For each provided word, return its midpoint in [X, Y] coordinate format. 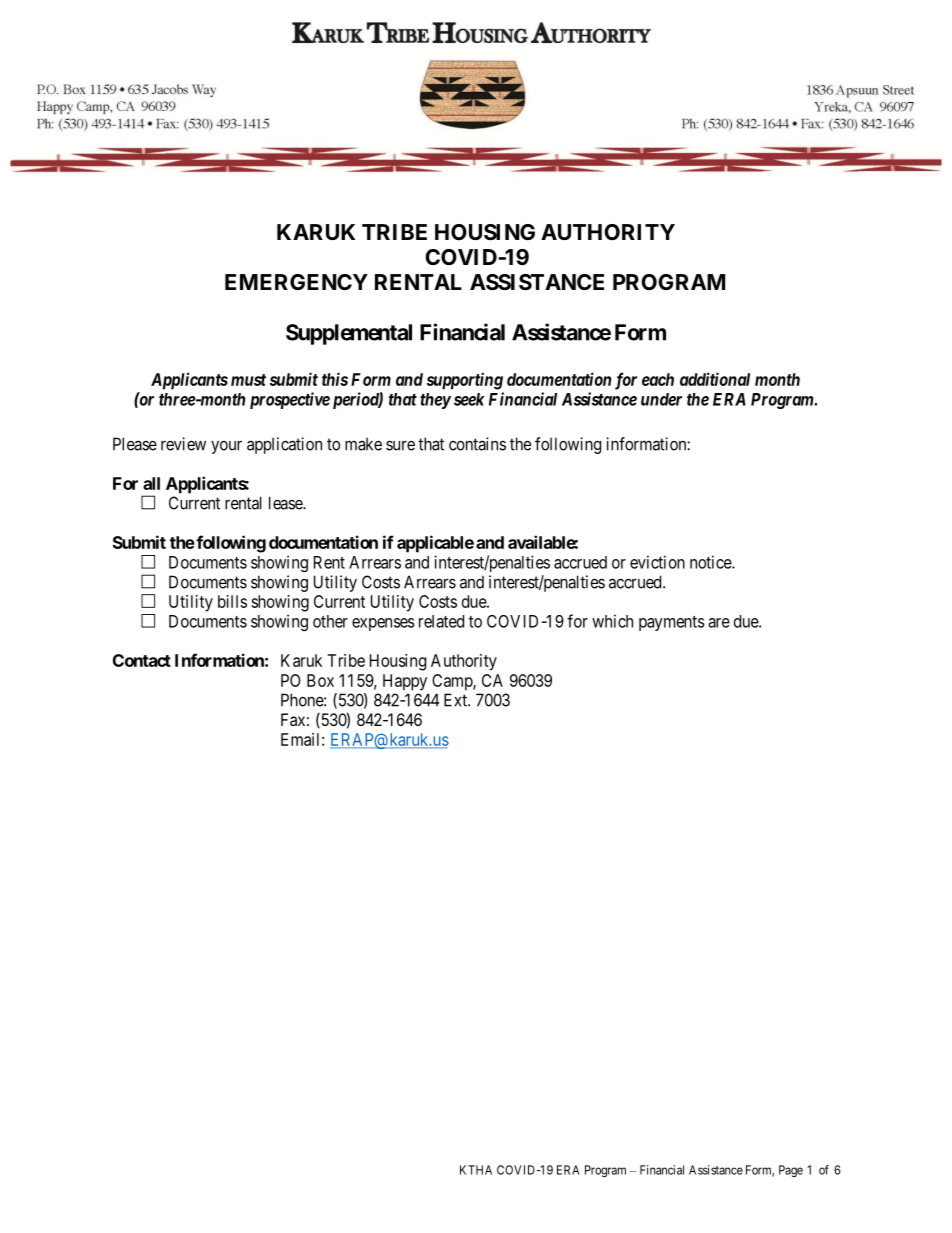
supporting [465, 381]
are [719, 623]
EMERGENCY [296, 282]
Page [791, 1171]
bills [232, 601]
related [441, 621]
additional [715, 379]
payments [672, 623]
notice [711, 562]
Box [320, 680]
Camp [453, 682]
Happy [405, 682]
